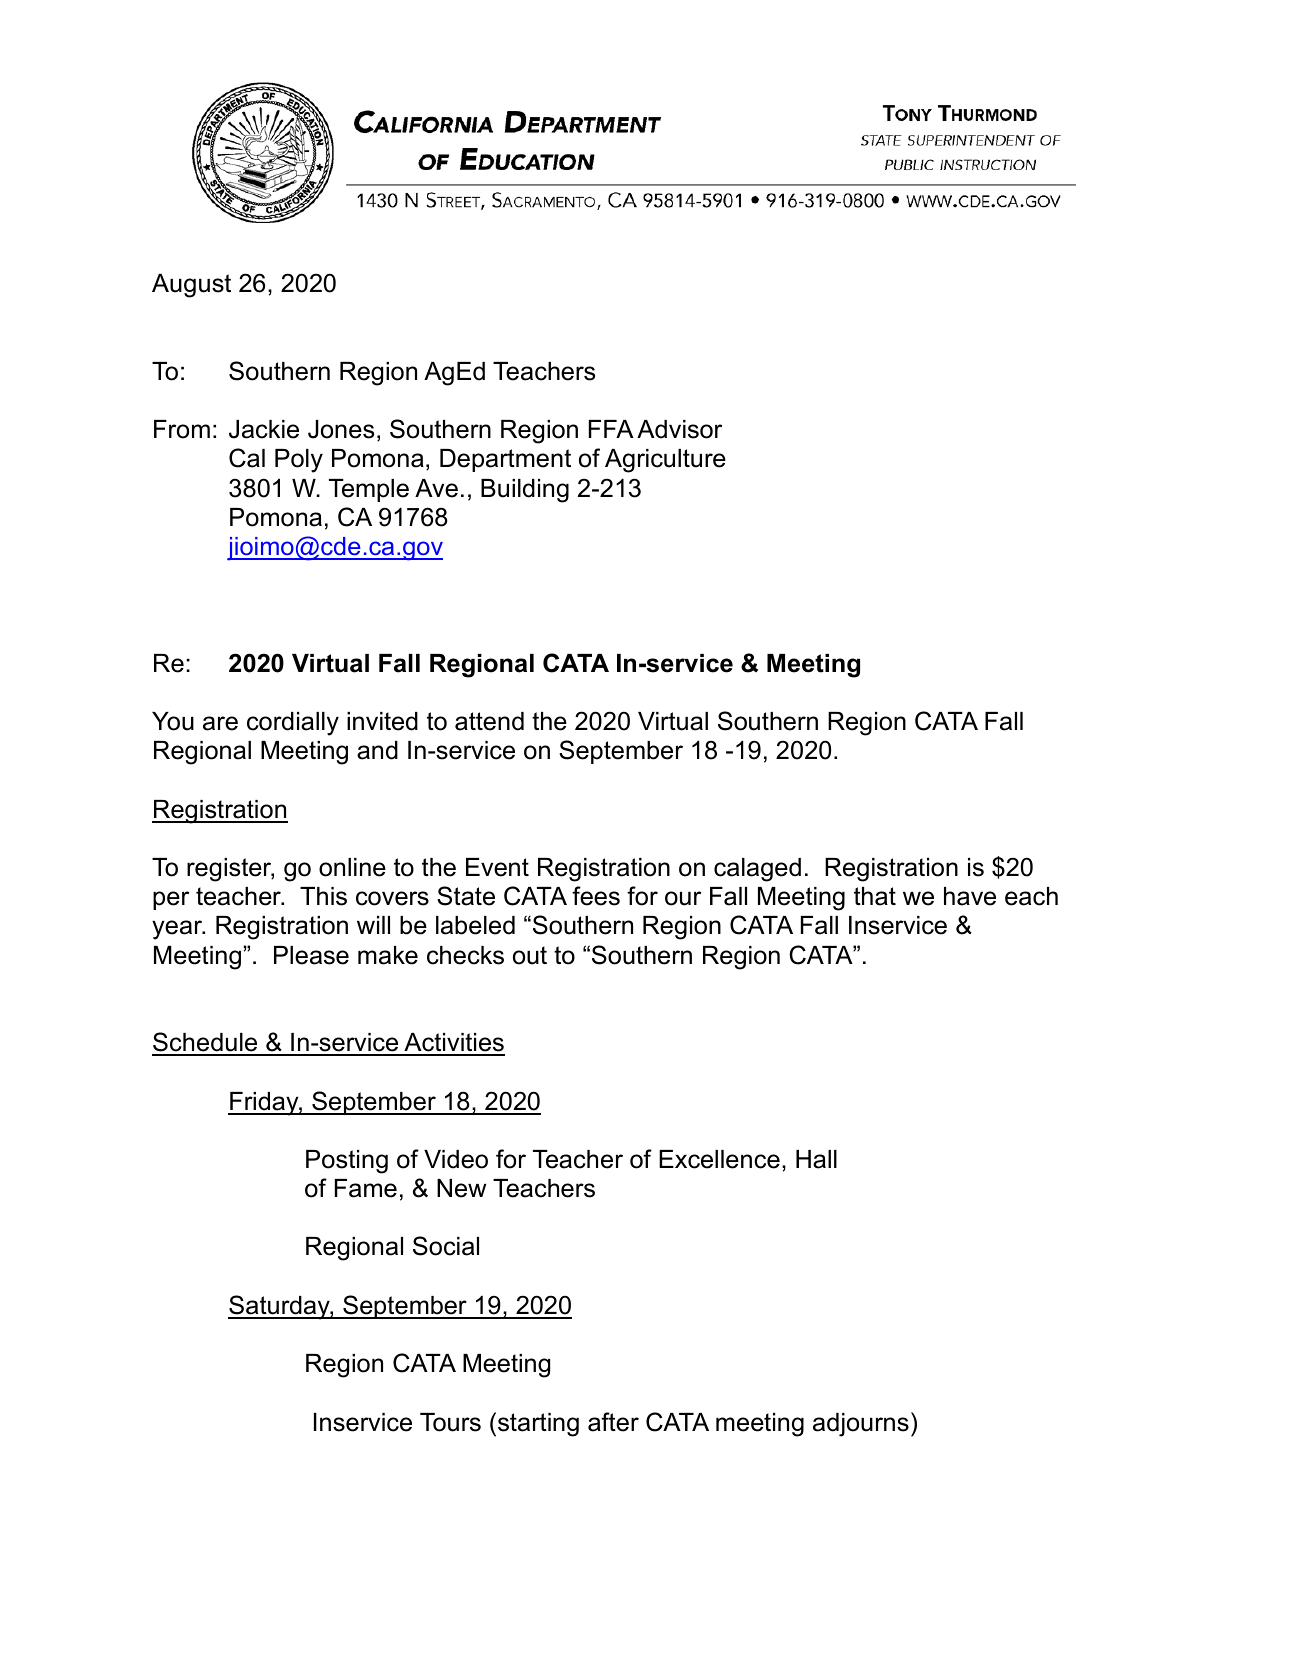  What do you see at coordinates (450, 1422) in the screenshot?
I see `Tours` at bounding box center [450, 1422].
